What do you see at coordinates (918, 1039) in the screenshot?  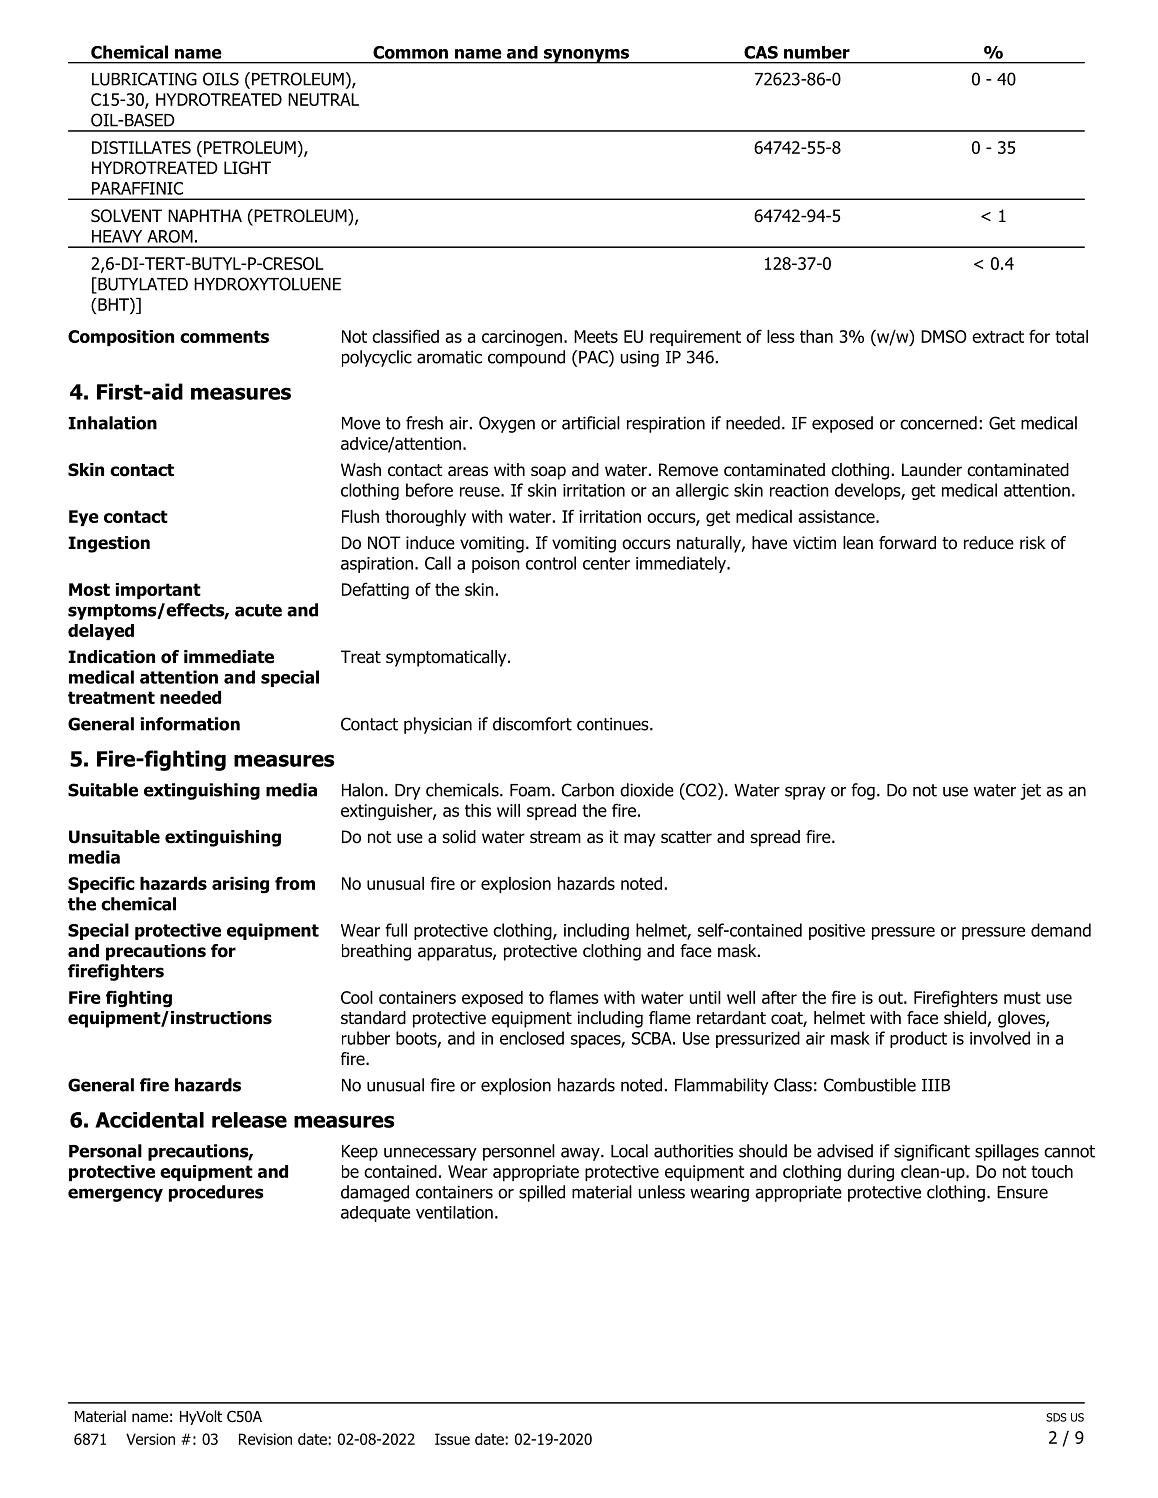 I see `product` at bounding box center [918, 1039].
